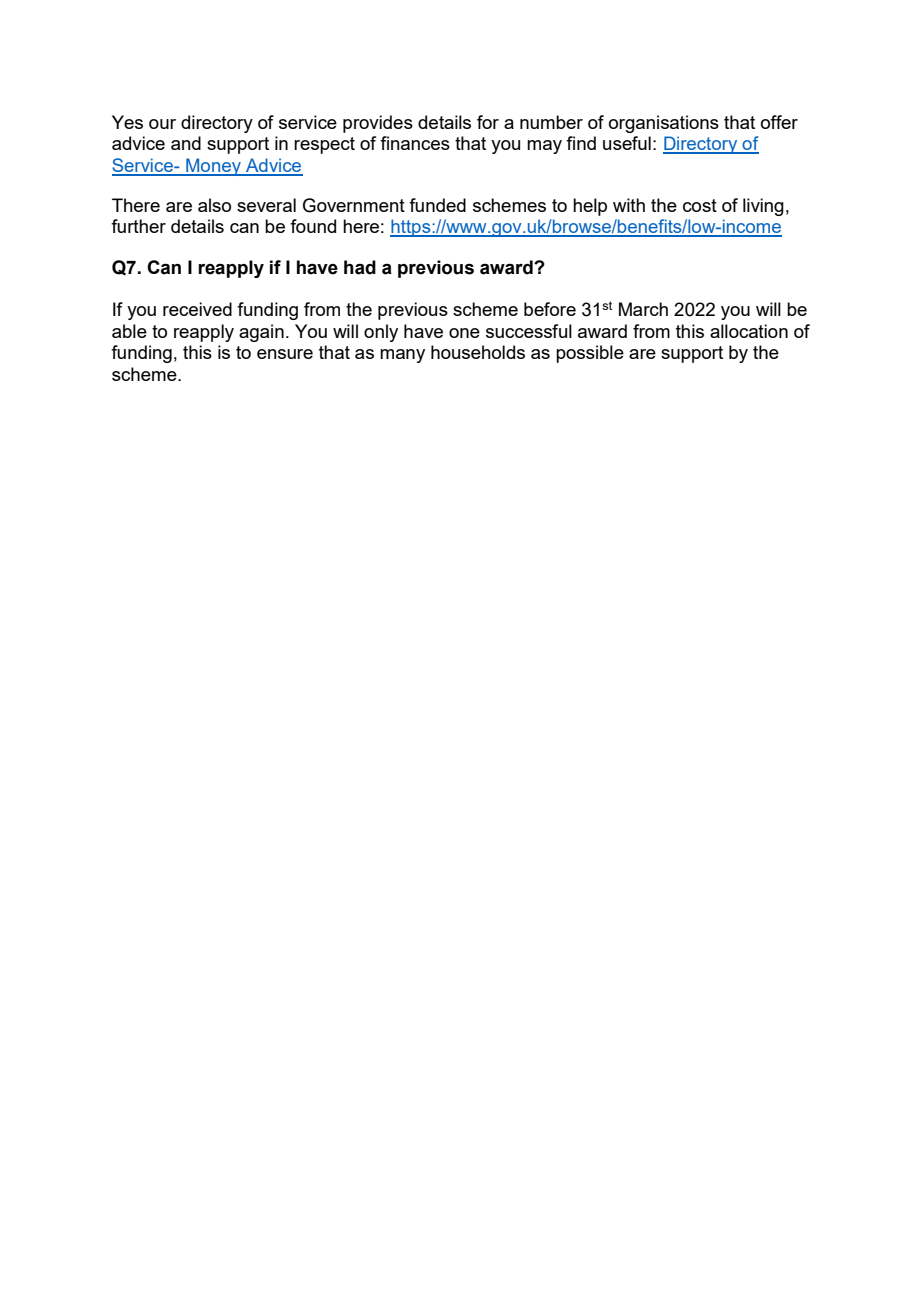 This screenshot has height=1308, width=924. I want to click on provides, so click(378, 124).
